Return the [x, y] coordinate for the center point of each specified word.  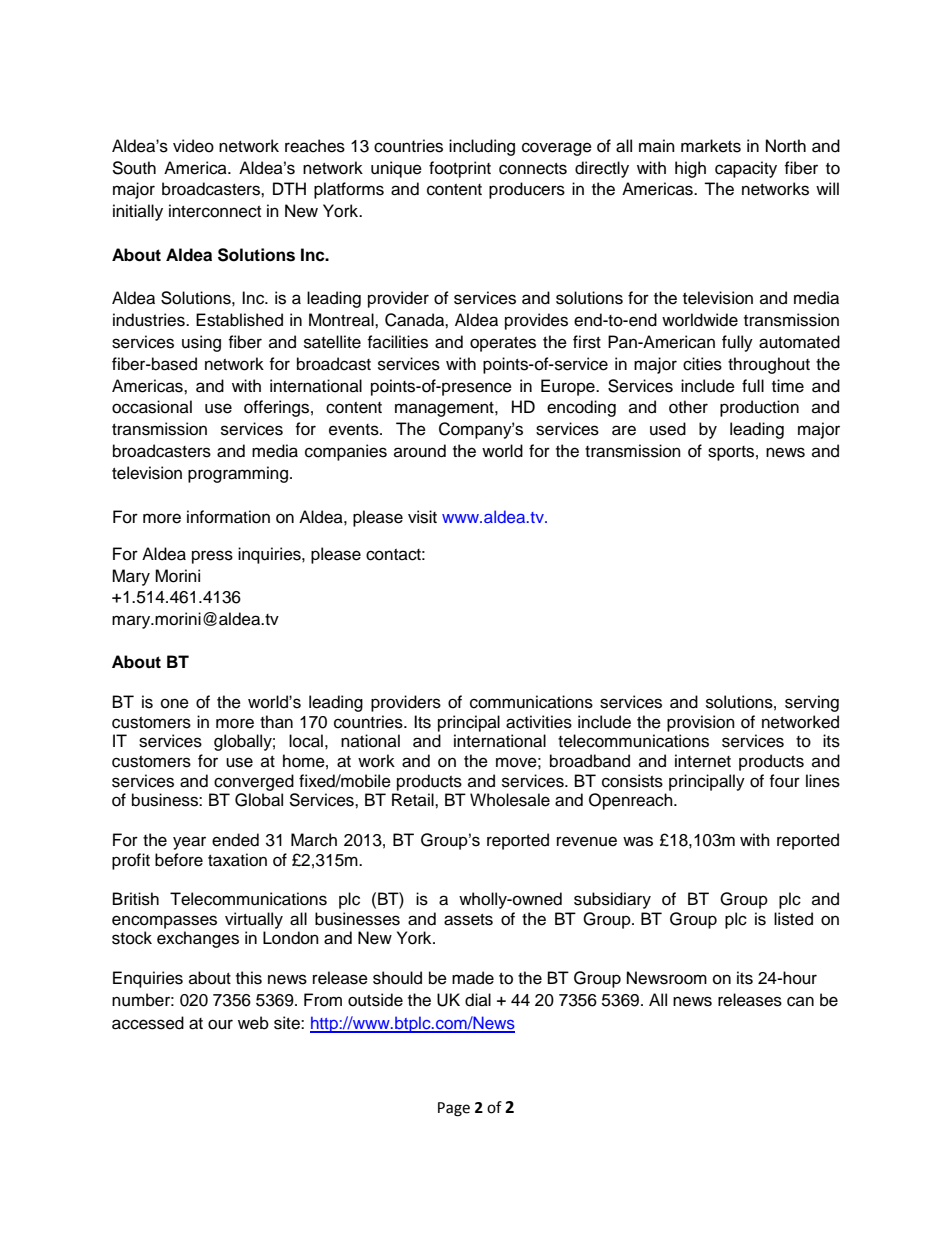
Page [454, 1109]
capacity [746, 169]
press [212, 557]
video [193, 146]
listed [793, 919]
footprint [460, 169]
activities [539, 722]
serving [812, 703]
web [253, 1023]
